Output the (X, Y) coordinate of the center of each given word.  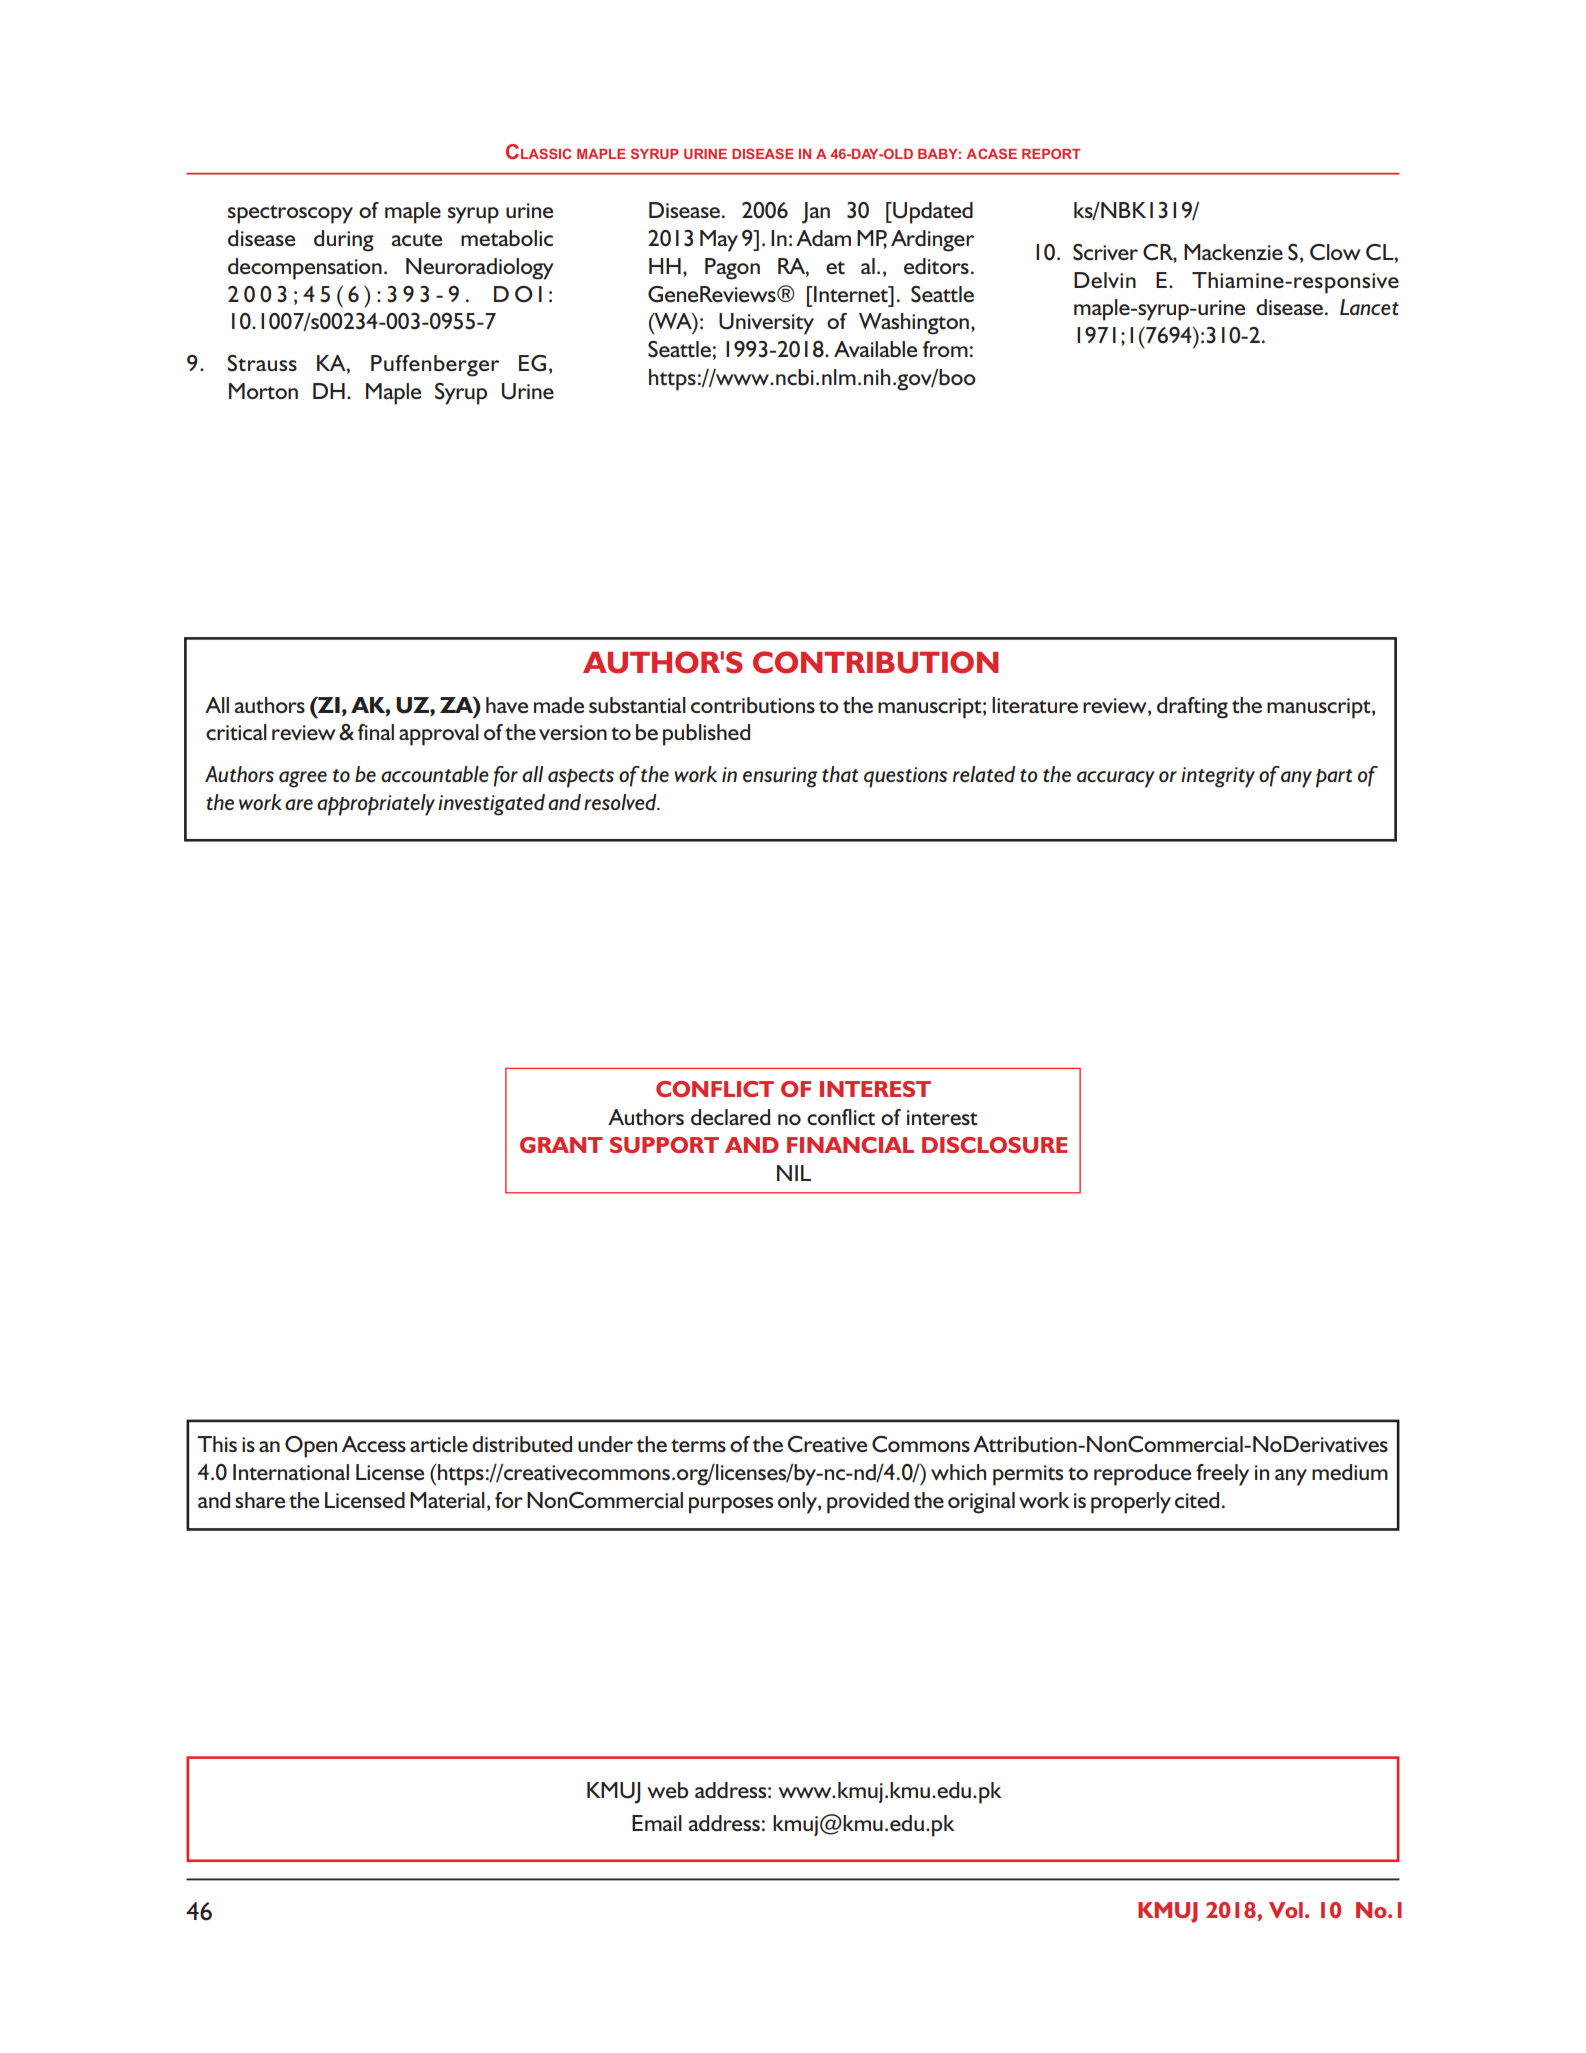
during (344, 241)
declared (730, 1117)
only (798, 1503)
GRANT (561, 1145)
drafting (1192, 708)
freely (1222, 1475)
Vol (1286, 1910)
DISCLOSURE (995, 1145)
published (706, 735)
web (667, 1790)
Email (657, 1823)
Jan (816, 213)
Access (374, 1444)
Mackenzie (1233, 252)
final (376, 732)
